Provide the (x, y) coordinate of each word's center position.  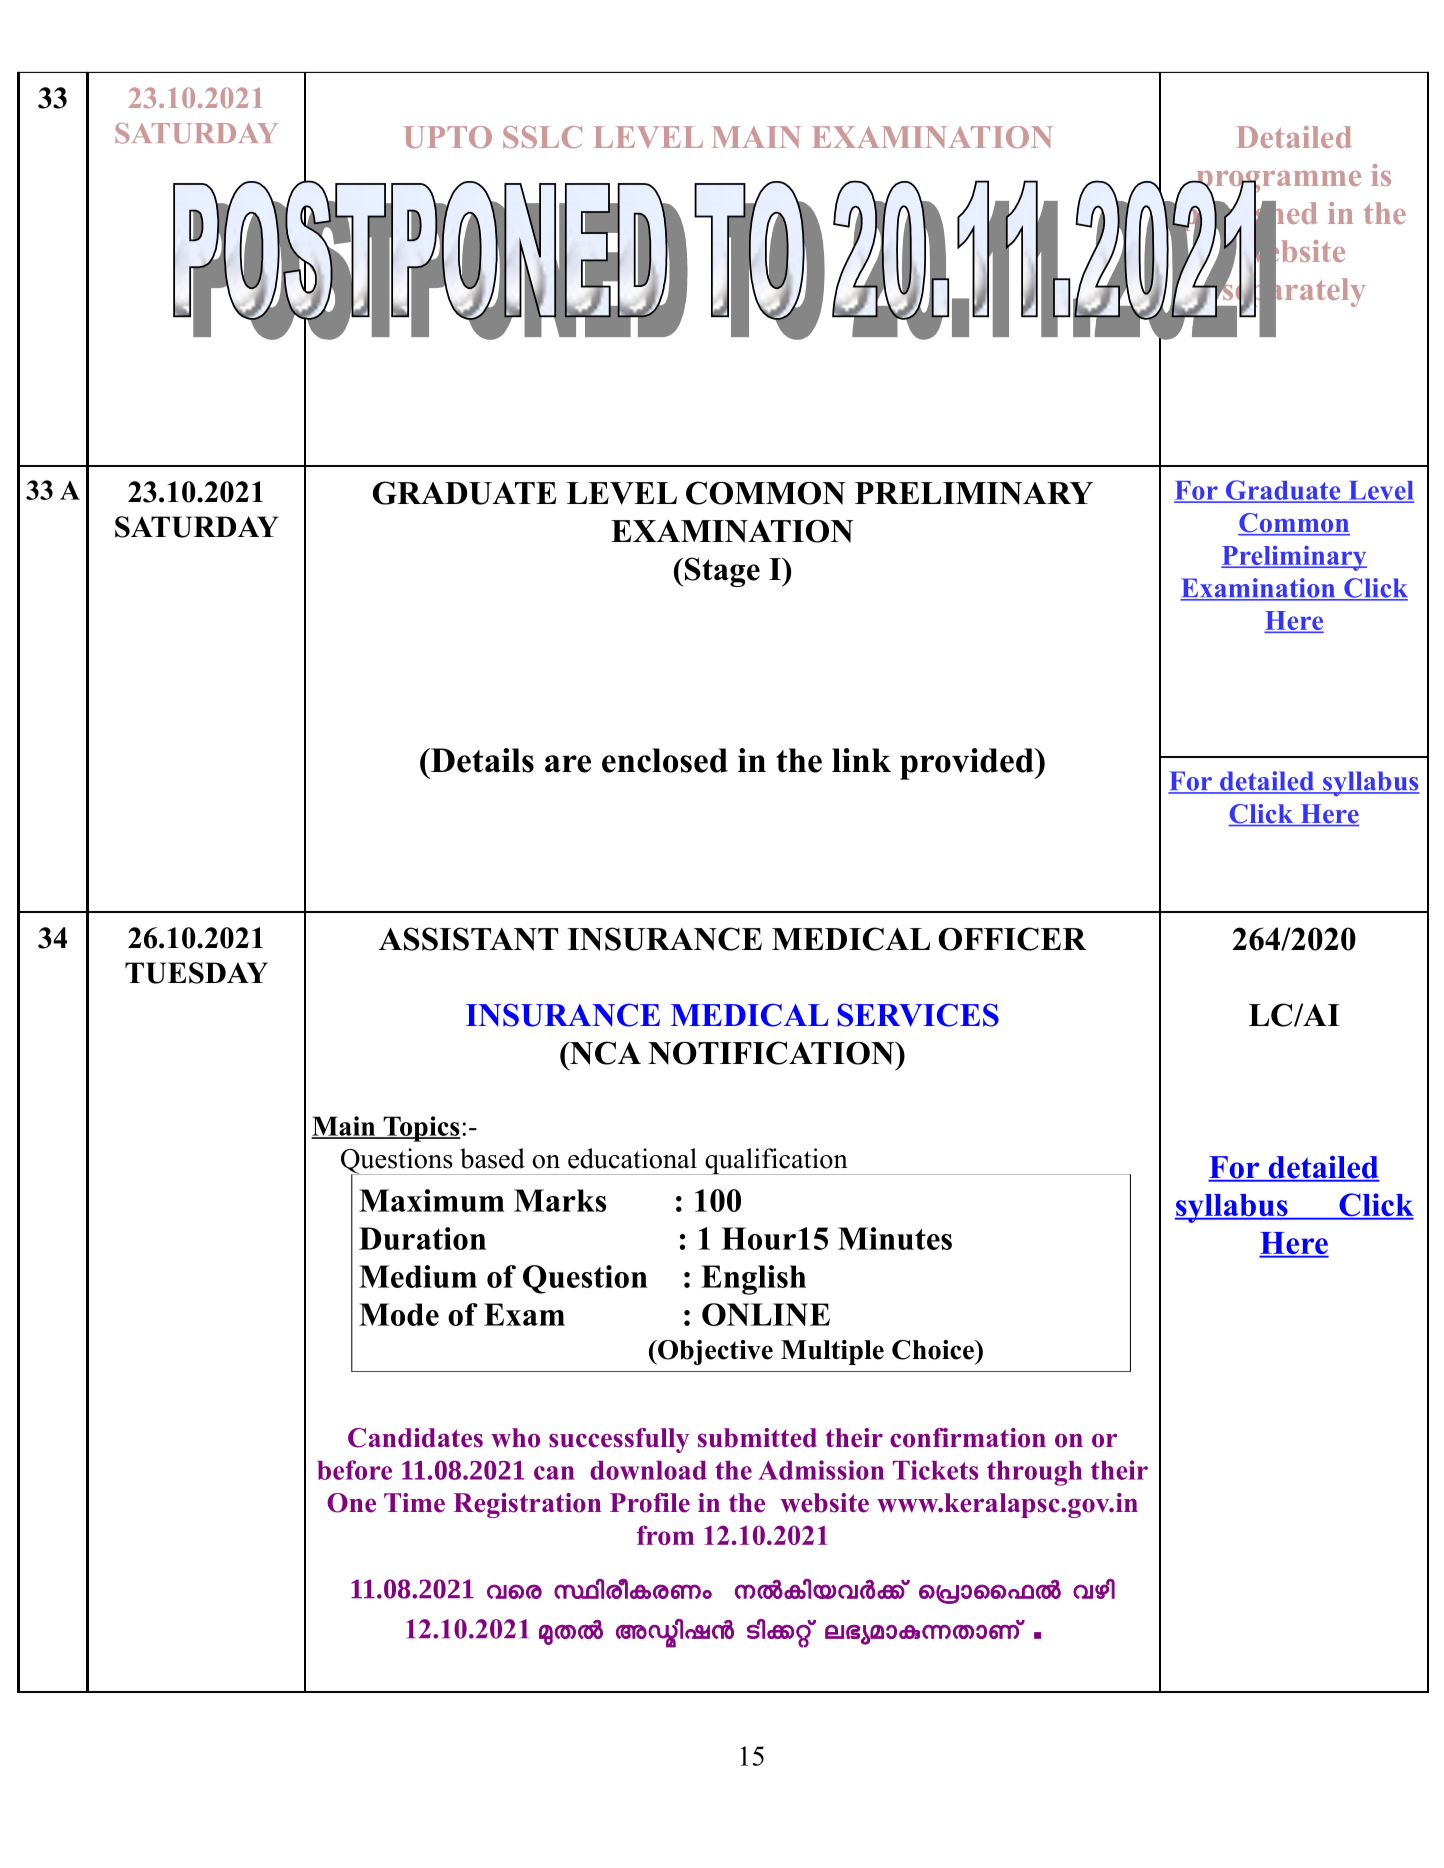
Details (481, 760)
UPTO (447, 137)
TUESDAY (196, 973)
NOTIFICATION (772, 1053)
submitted (757, 1438)
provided (968, 764)
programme (1277, 183)
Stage (722, 572)
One (351, 1503)
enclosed (665, 760)
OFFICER (1013, 939)
